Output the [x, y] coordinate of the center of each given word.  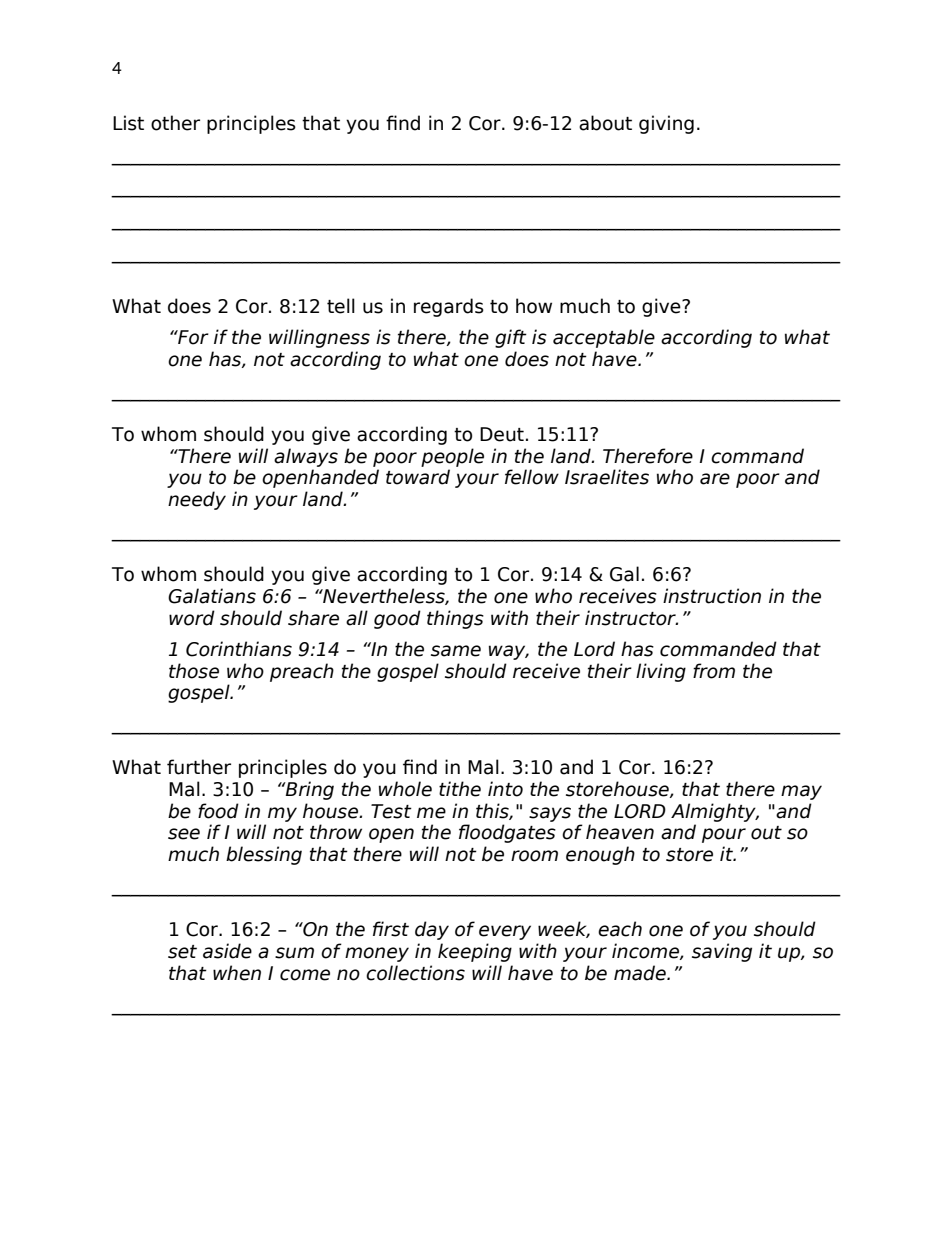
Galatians [212, 596]
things [455, 619]
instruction [712, 596]
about [605, 123]
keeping [475, 952]
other [175, 123]
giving [666, 124]
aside [227, 951]
